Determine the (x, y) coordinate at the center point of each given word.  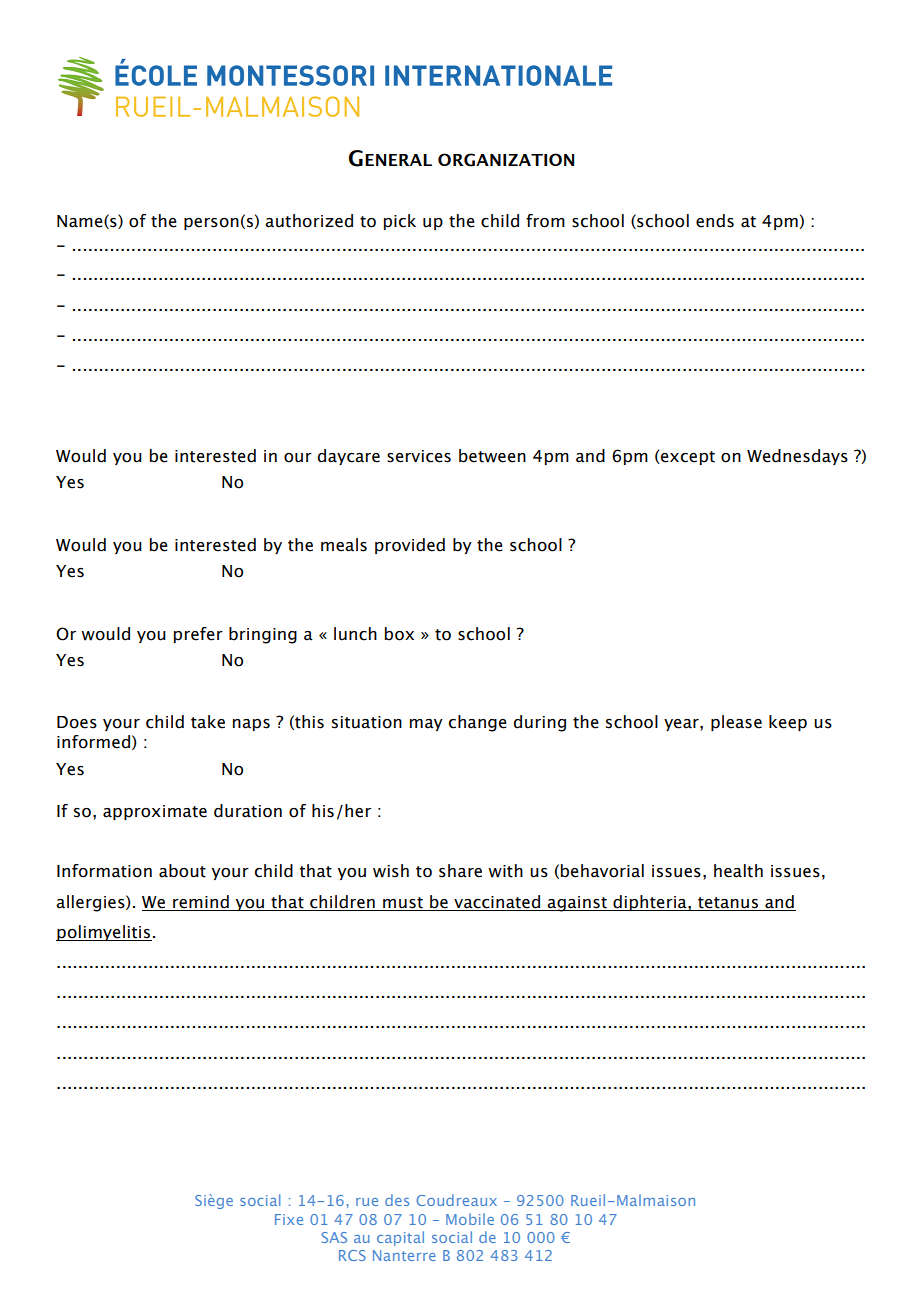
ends (715, 221)
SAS (334, 1237)
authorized (309, 221)
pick (400, 222)
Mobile (470, 1219)
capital (400, 1238)
